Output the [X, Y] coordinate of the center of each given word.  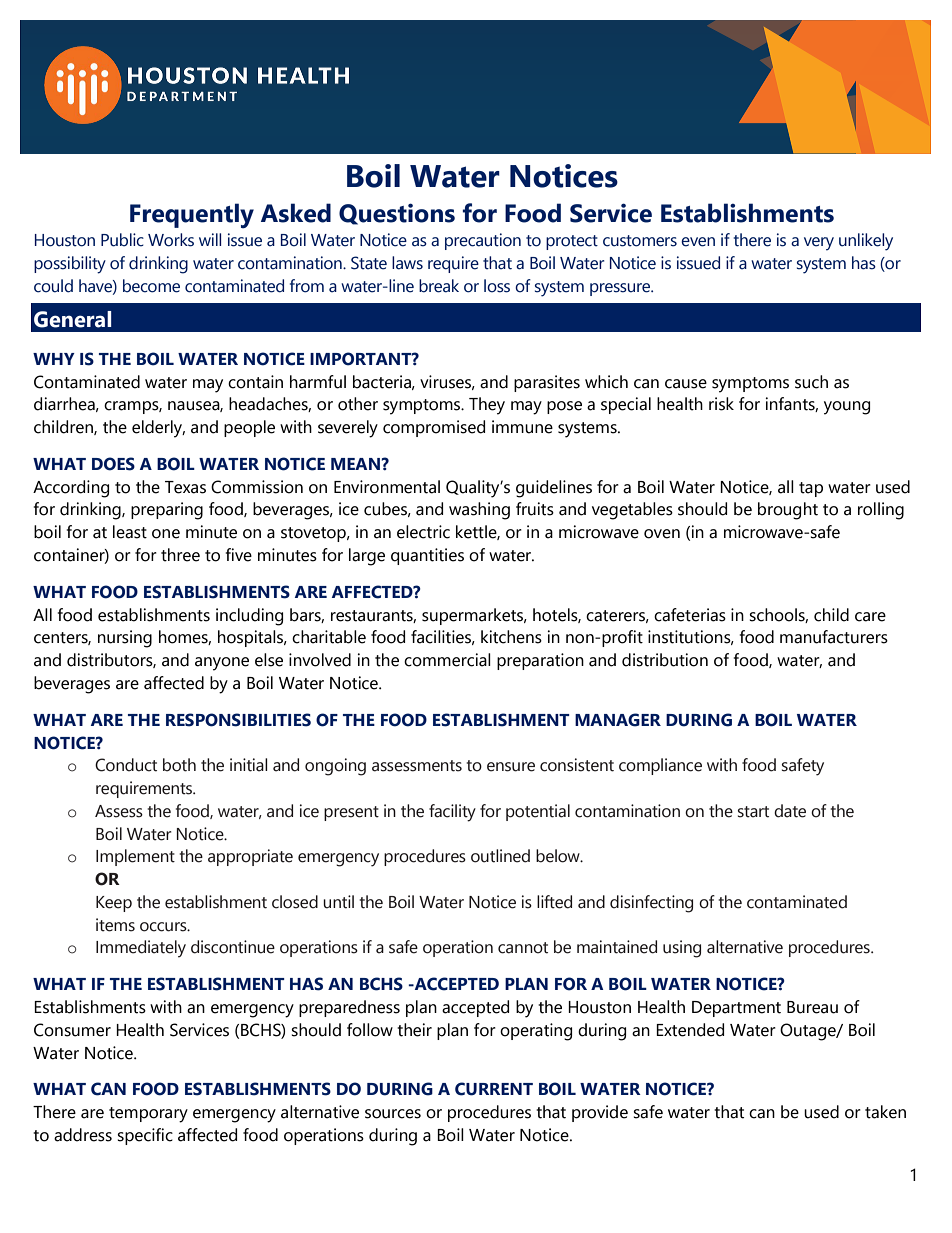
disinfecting [651, 904]
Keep [114, 904]
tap [811, 489]
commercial [447, 660]
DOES [113, 464]
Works [171, 240]
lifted [554, 902]
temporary [148, 1115]
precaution [483, 241]
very [819, 244]
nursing [125, 639]
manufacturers [834, 637]
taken [885, 1112]
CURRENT [494, 1089]
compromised [434, 428]
